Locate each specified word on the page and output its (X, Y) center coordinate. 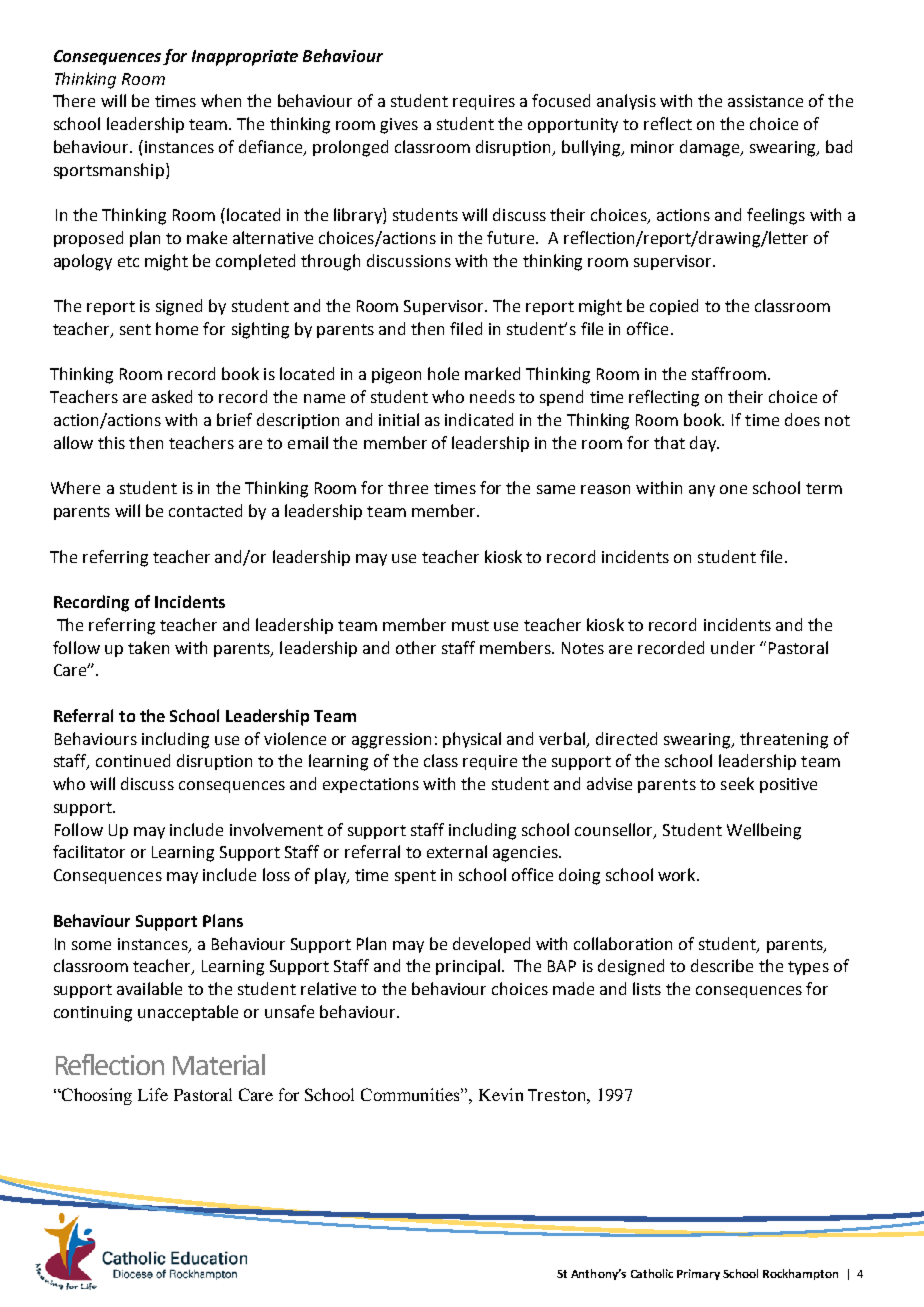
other (416, 647)
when (221, 100)
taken (148, 647)
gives (399, 126)
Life (153, 1094)
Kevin (501, 1094)
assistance (765, 101)
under (733, 647)
